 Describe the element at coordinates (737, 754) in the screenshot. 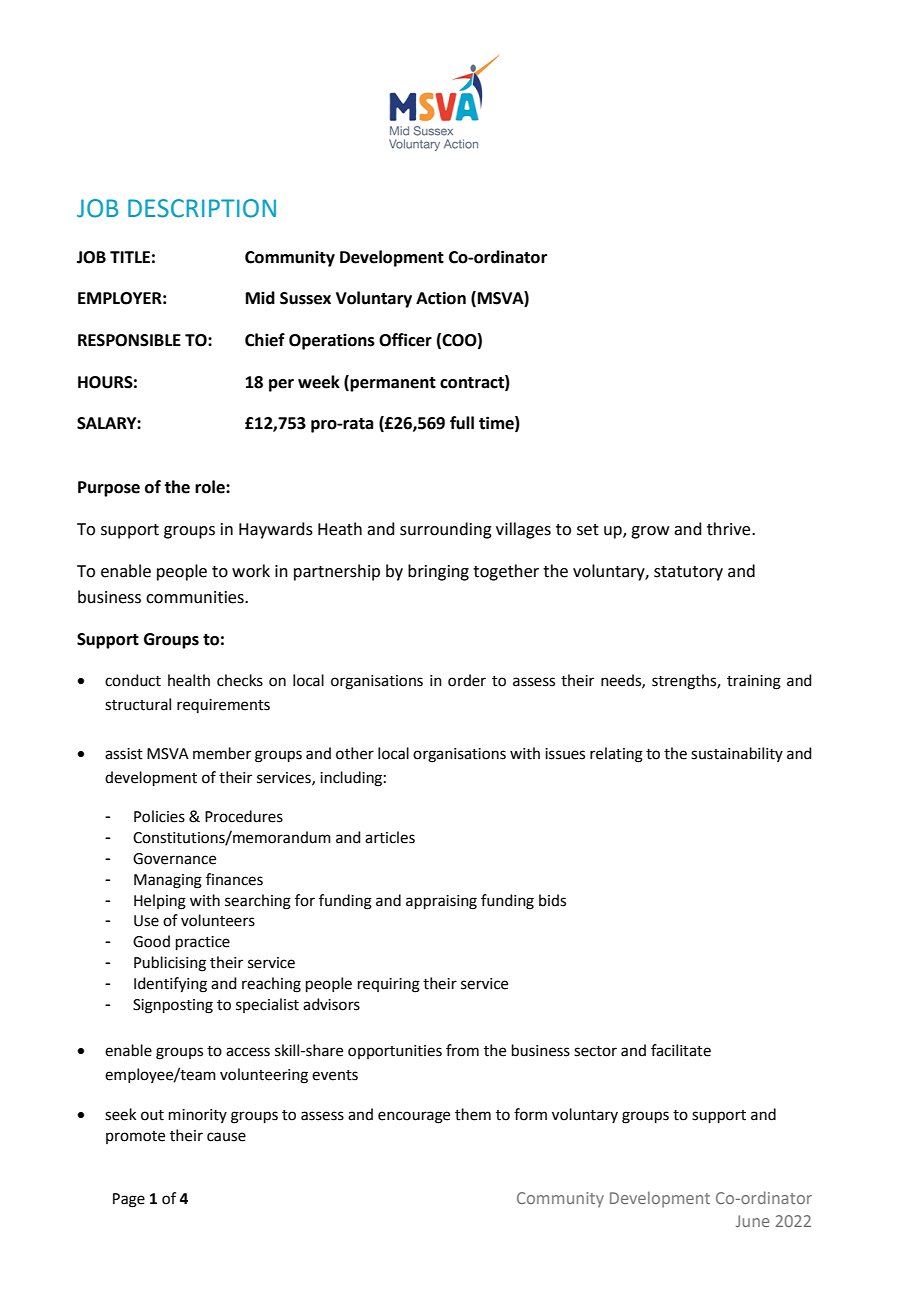

I see `sustainability` at that location.
